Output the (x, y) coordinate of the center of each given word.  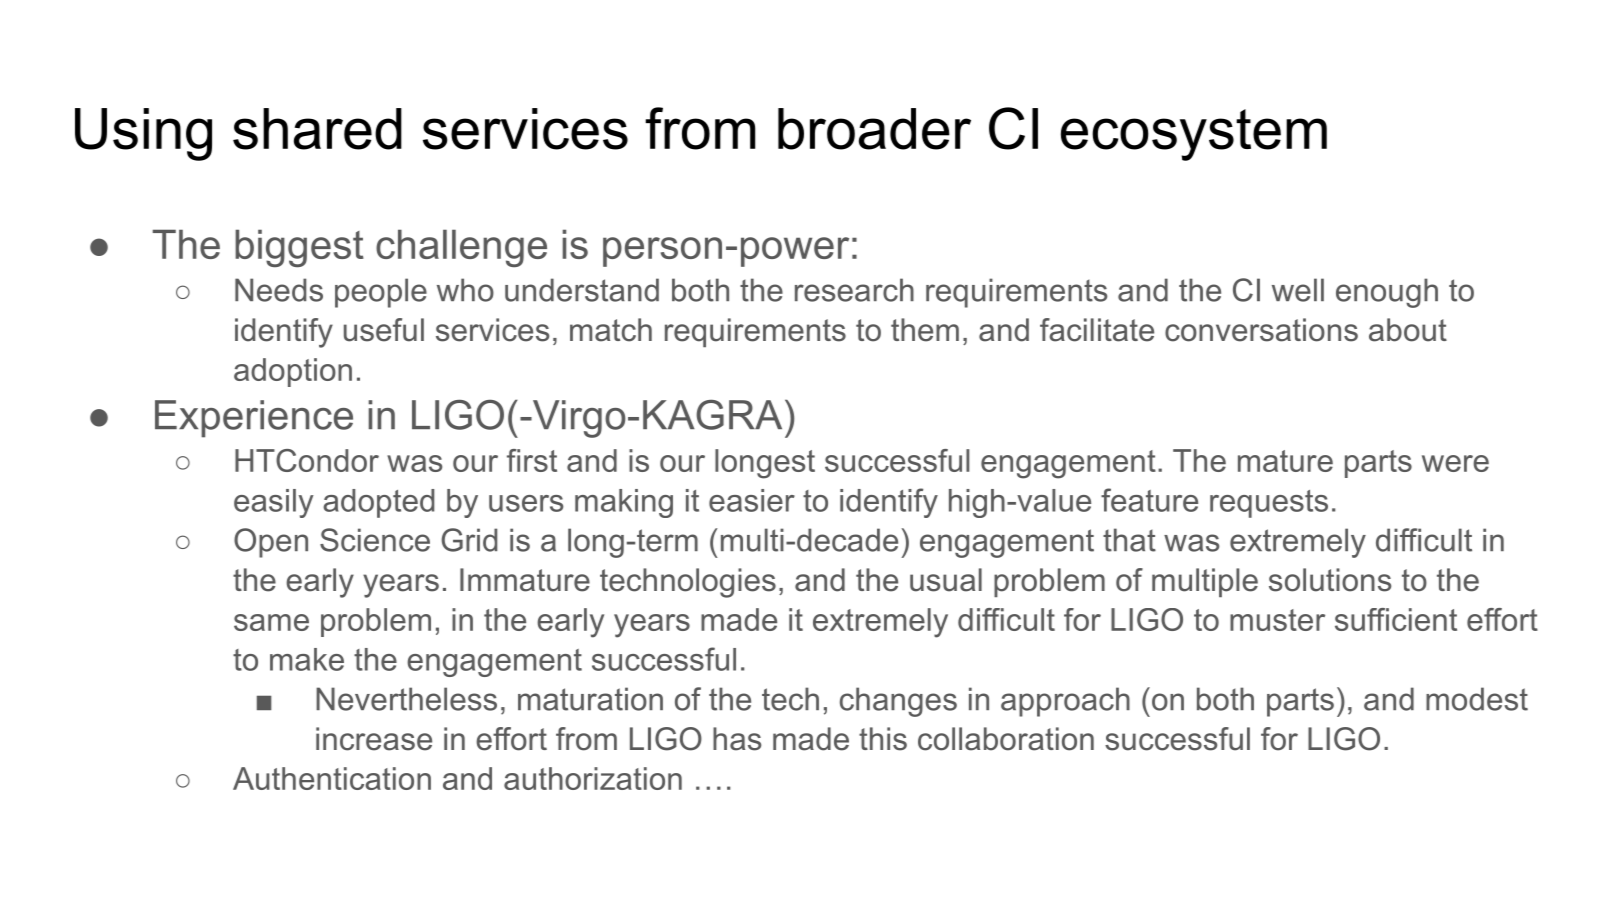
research (854, 290)
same (271, 622)
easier (752, 500)
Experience (254, 419)
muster (1277, 620)
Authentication (332, 778)
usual (946, 580)
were (1455, 463)
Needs (279, 290)
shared (317, 129)
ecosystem (1194, 135)
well (1298, 290)
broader (874, 129)
